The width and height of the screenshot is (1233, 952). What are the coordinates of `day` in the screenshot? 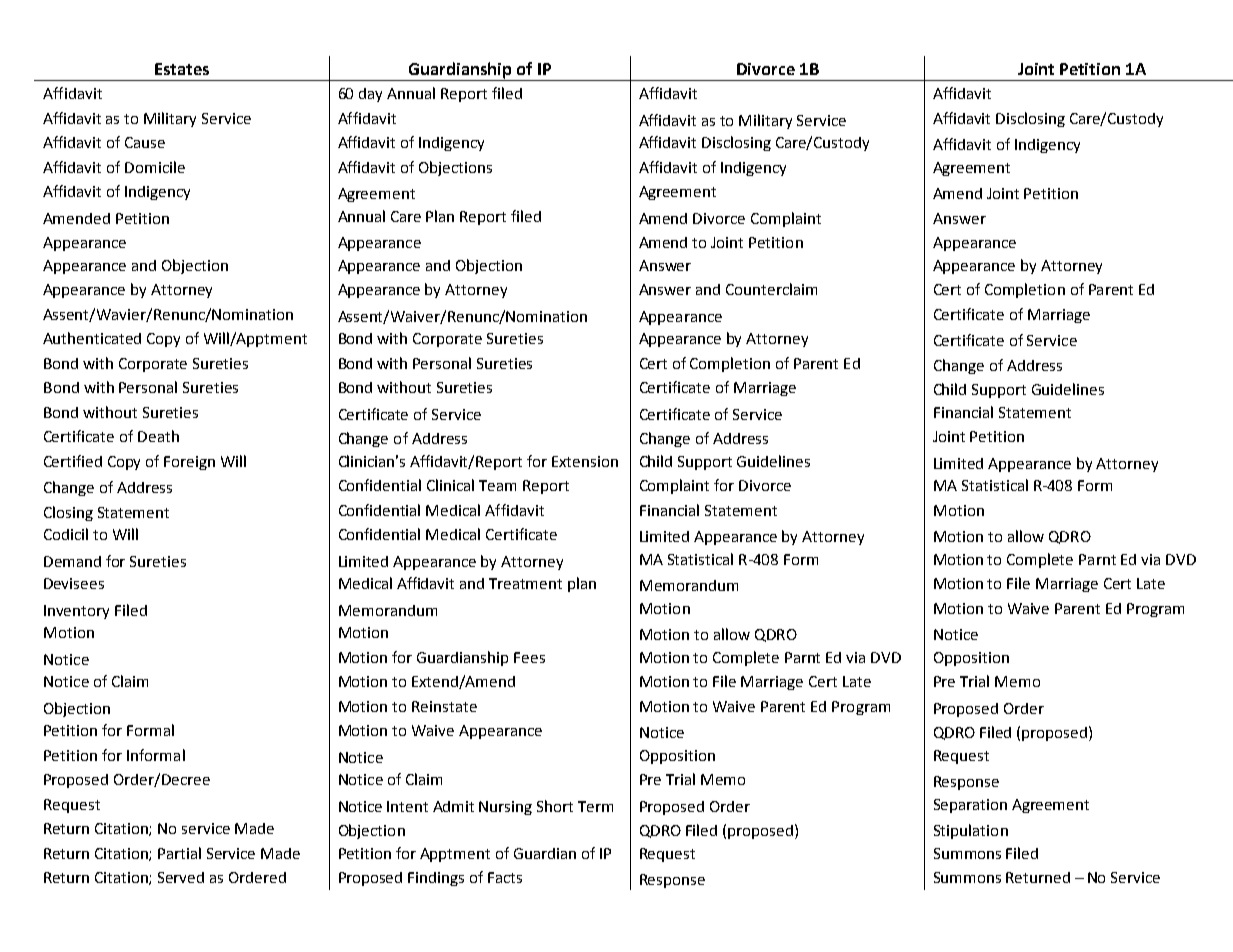 It's located at (370, 95).
